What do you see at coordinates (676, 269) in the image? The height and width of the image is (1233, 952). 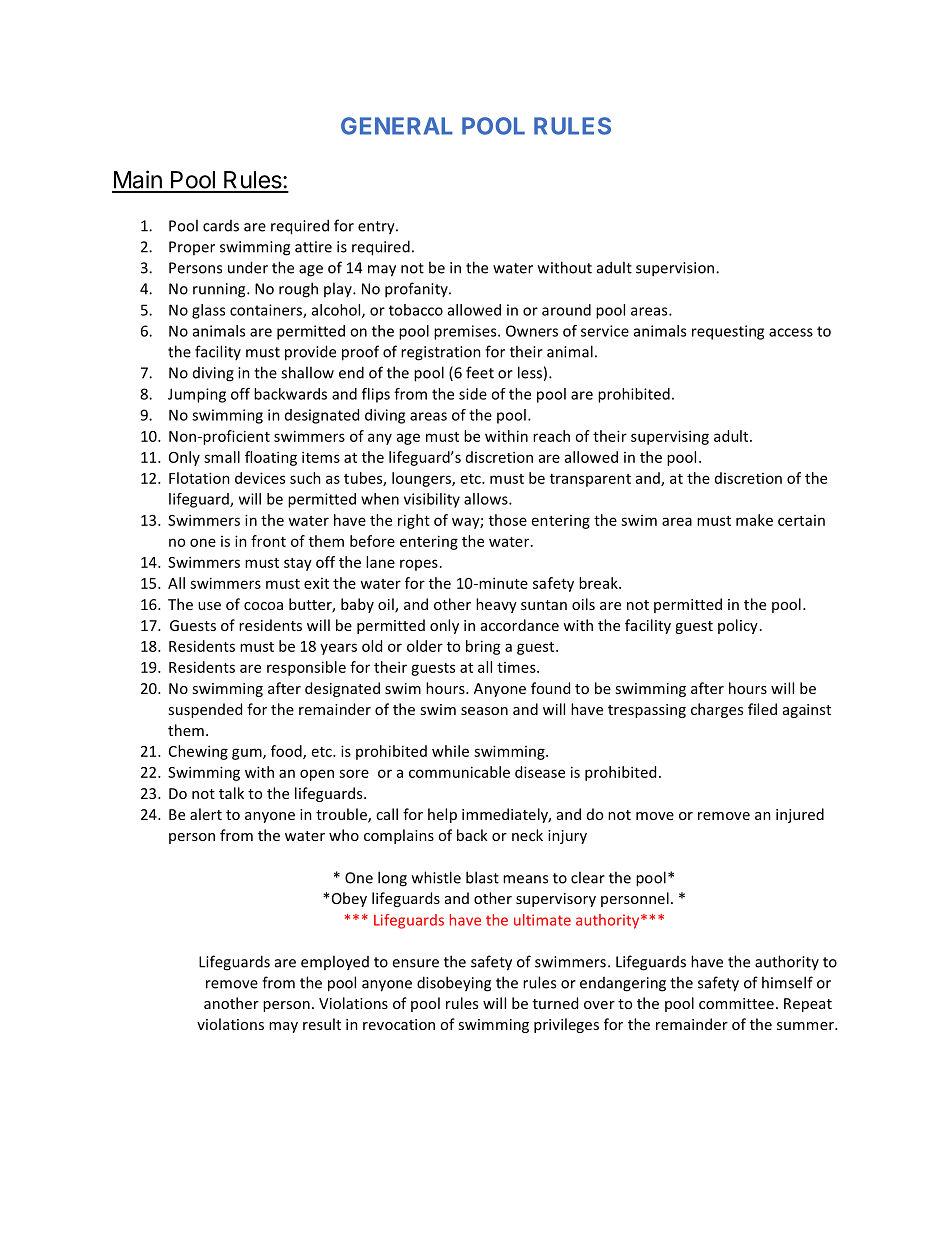 I see `supervision` at bounding box center [676, 269].
